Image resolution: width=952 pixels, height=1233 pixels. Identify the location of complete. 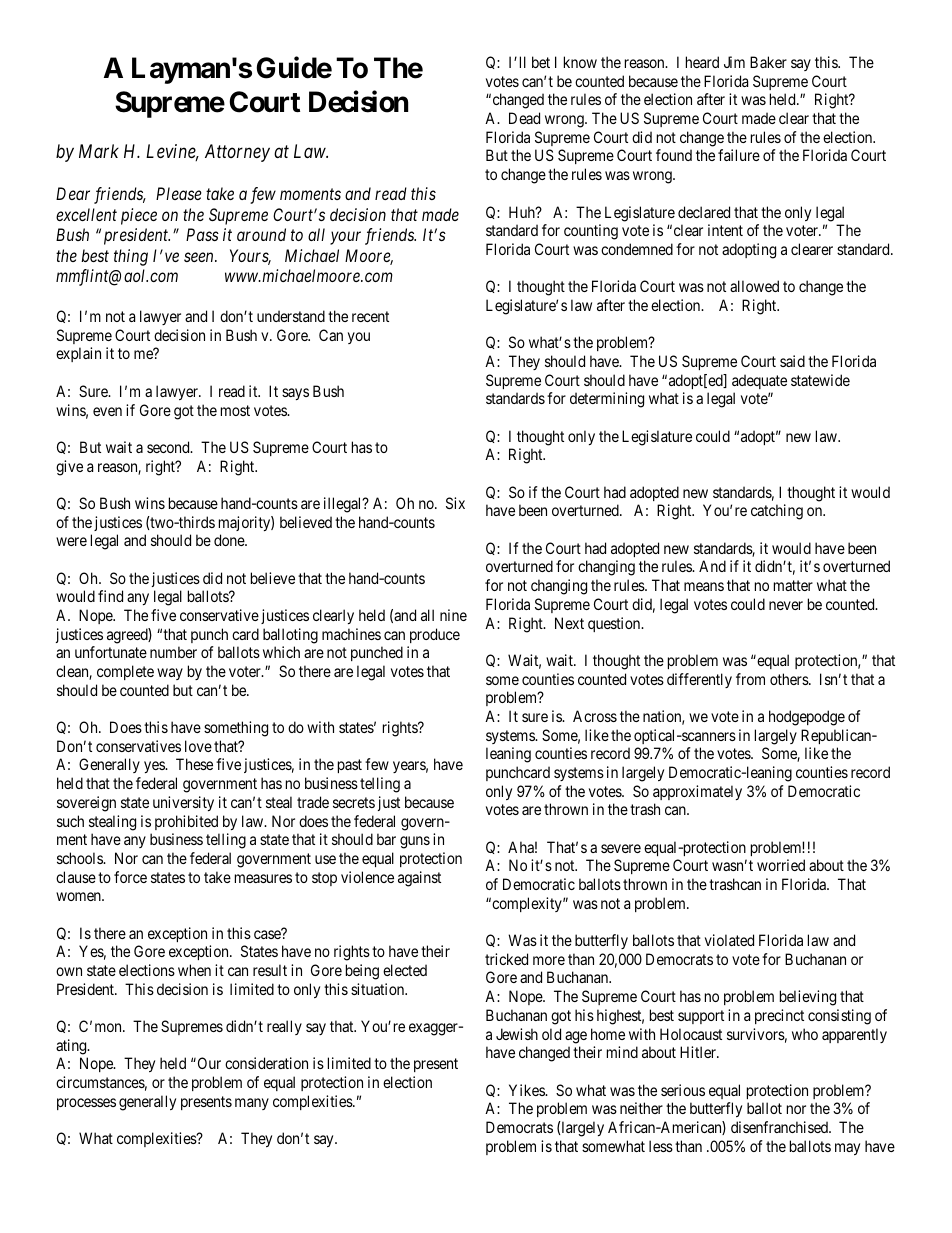
(125, 672).
